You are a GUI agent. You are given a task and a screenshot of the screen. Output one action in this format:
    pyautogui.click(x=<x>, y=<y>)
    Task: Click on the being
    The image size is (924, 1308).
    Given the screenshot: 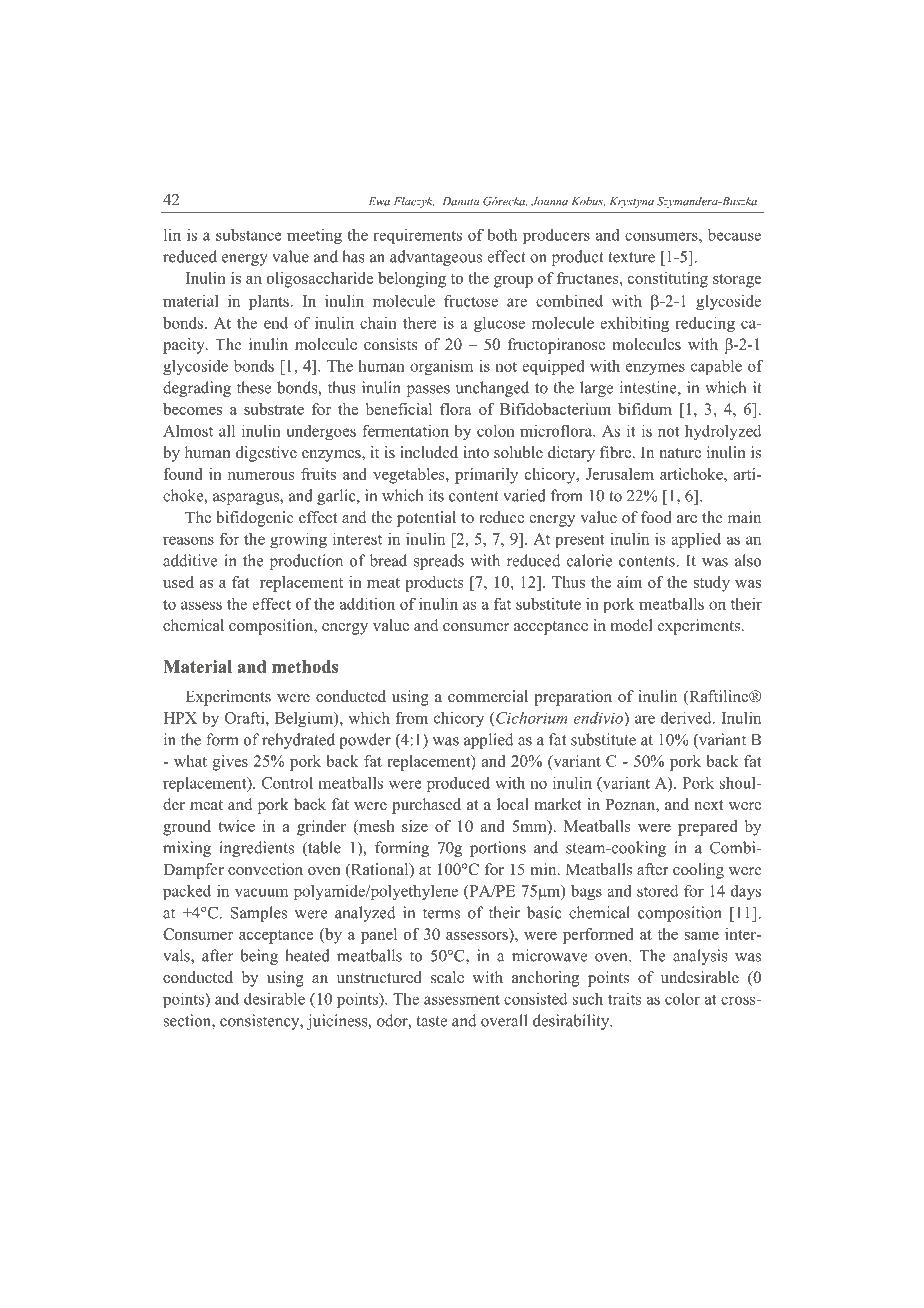 What is the action you would take?
    pyautogui.click(x=259, y=957)
